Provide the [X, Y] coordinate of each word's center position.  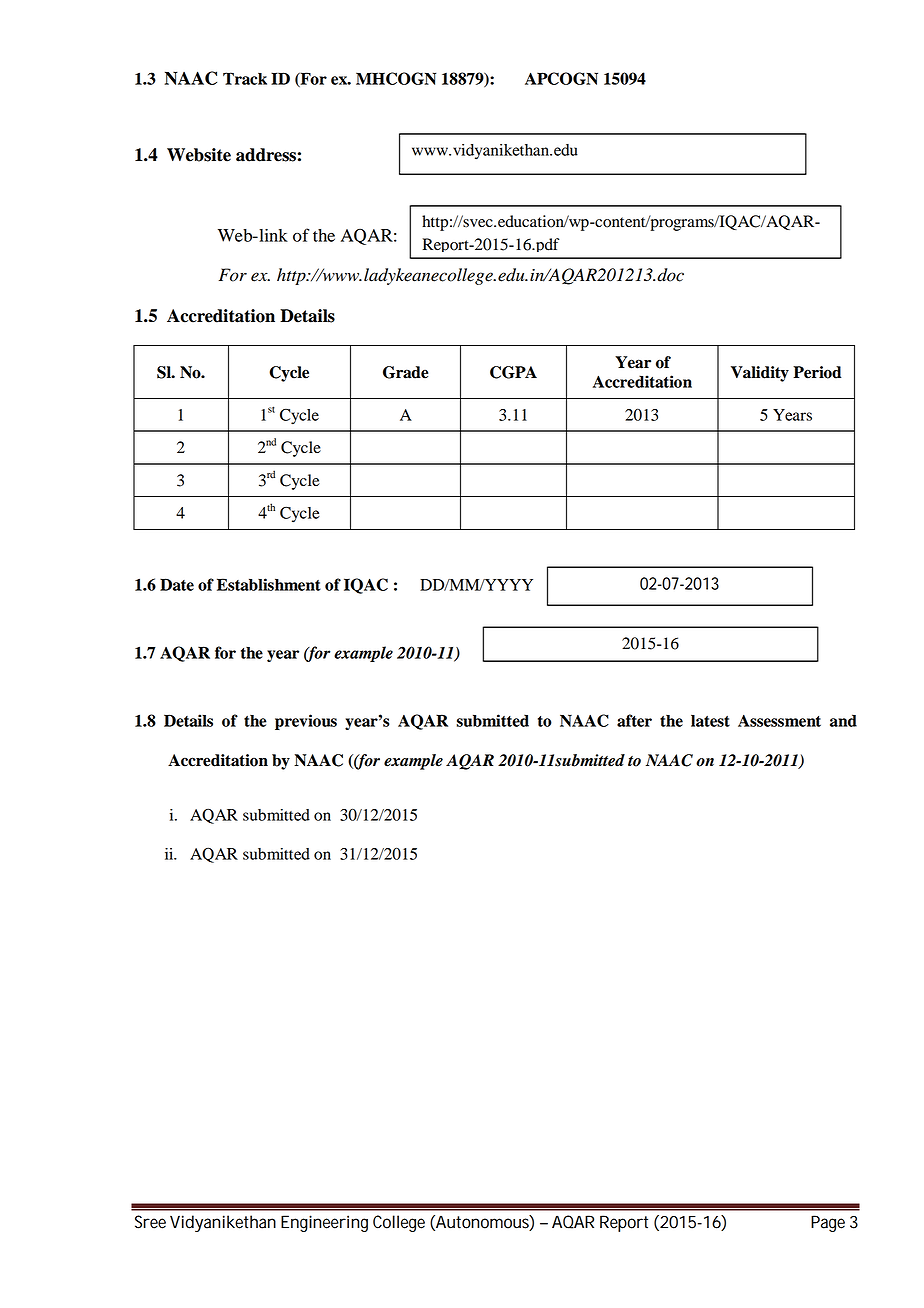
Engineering [324, 1223]
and [843, 720]
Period [817, 372]
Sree [150, 1222]
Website [199, 155]
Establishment [269, 584]
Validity [760, 374]
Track [245, 78]
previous [306, 722]
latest [710, 721]
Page [828, 1223]
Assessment [779, 721]
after [634, 720]
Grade [405, 372]
